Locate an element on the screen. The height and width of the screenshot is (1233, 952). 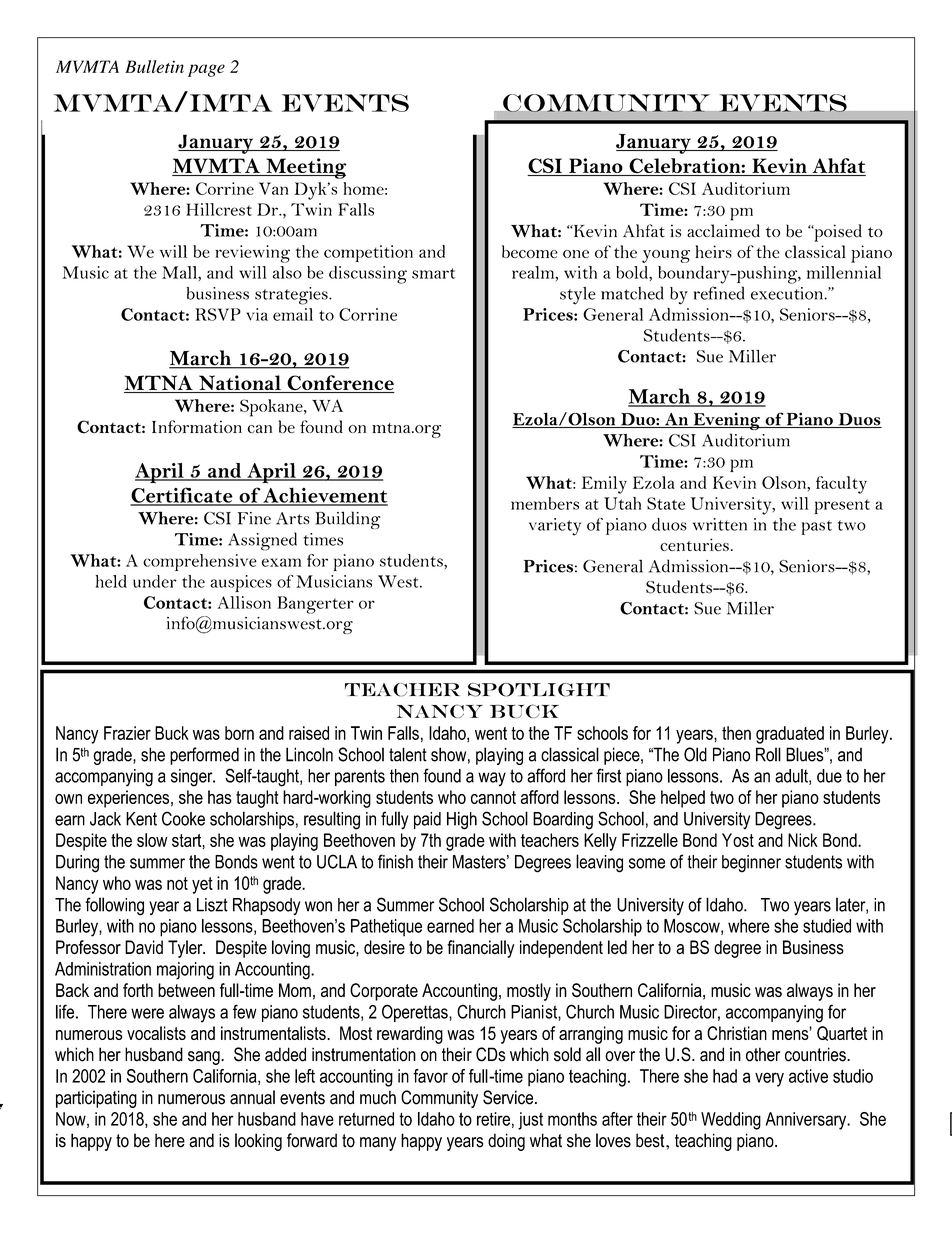
slow is located at coordinates (152, 840).
